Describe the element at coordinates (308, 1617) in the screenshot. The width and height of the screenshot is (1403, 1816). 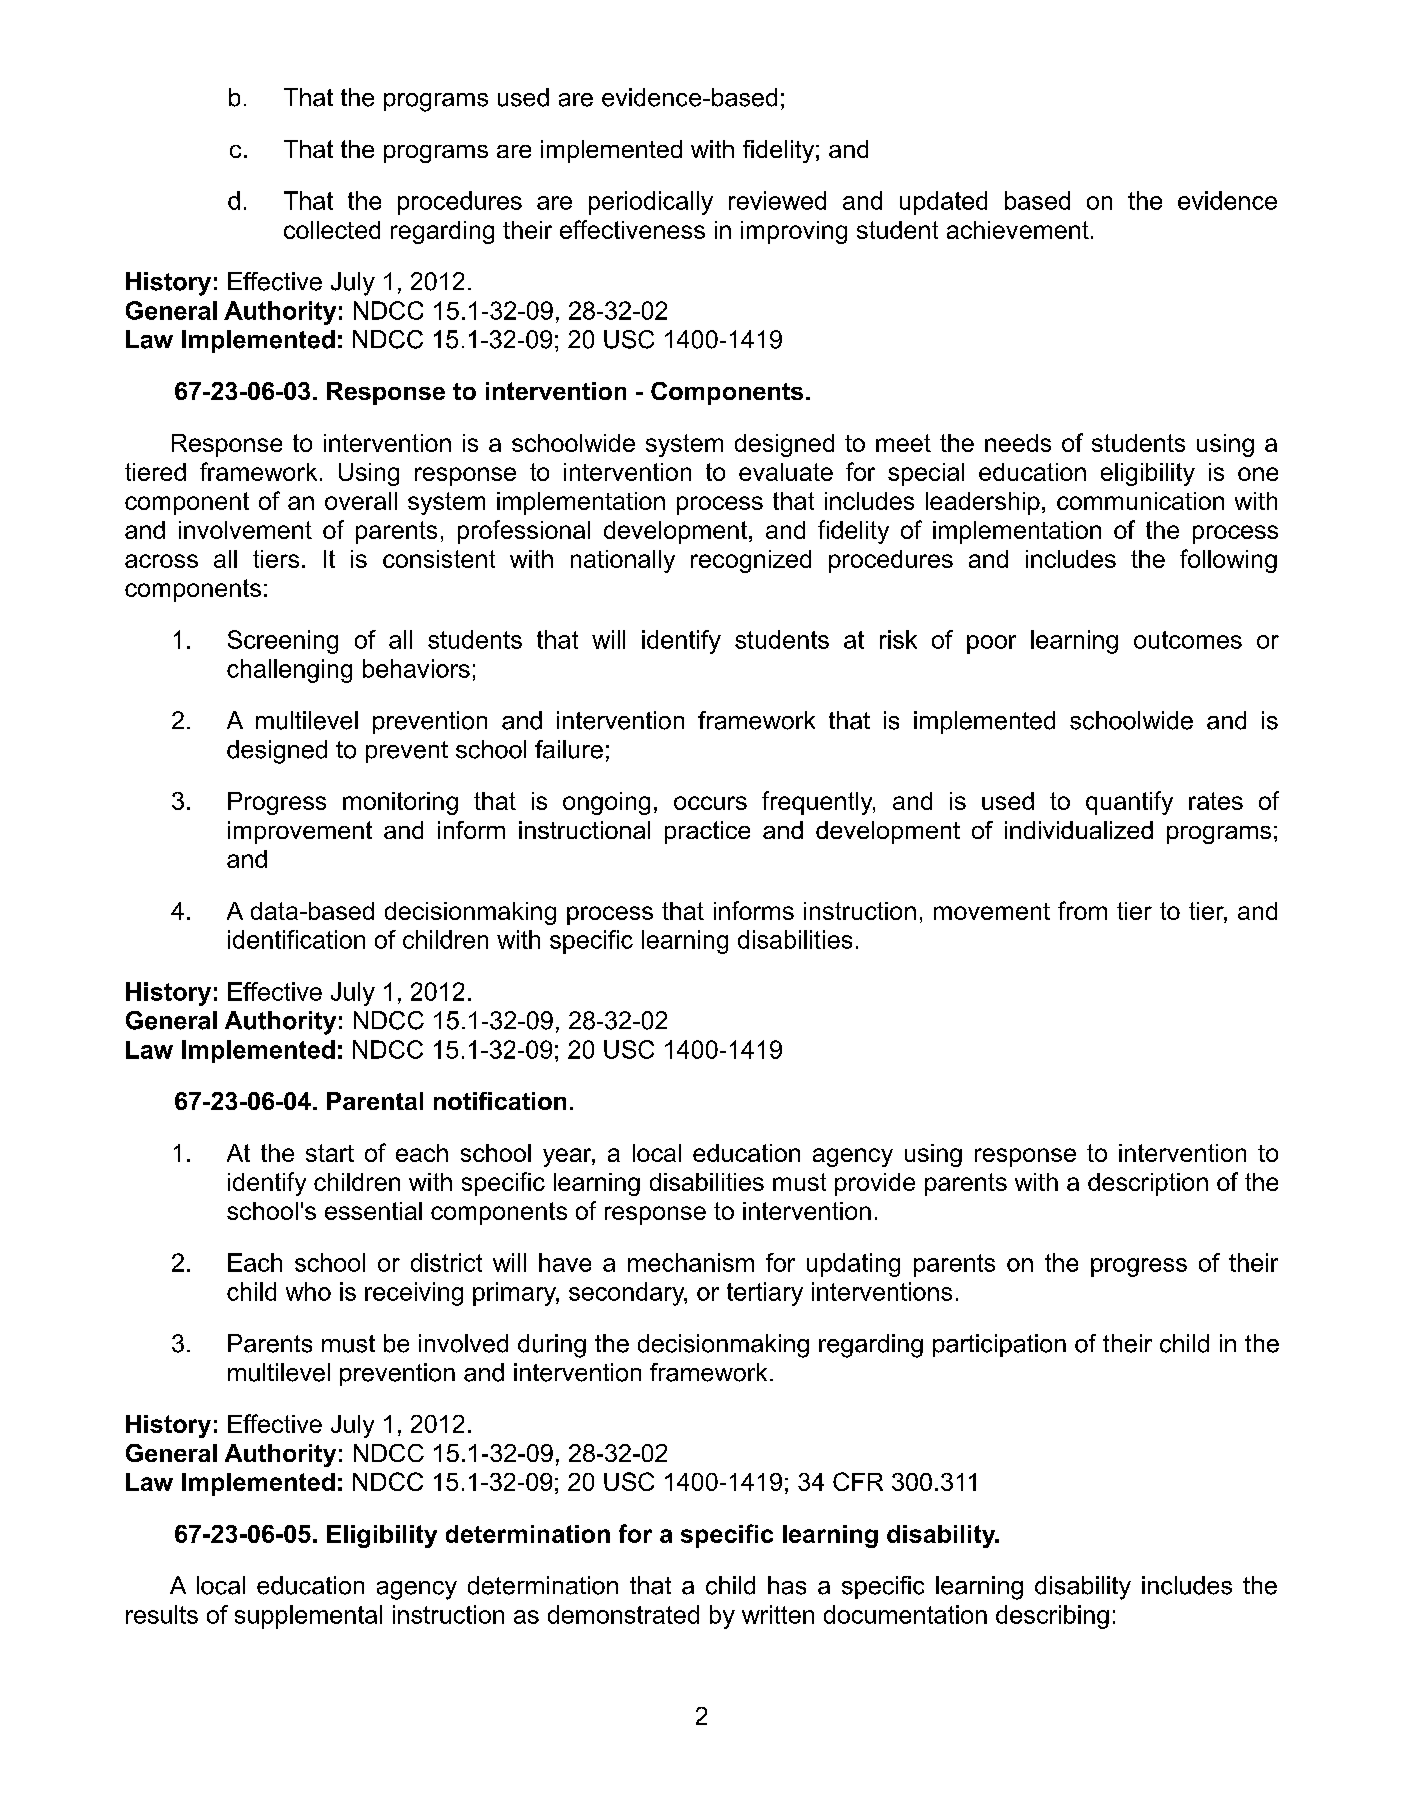
I see `supplemental` at that location.
